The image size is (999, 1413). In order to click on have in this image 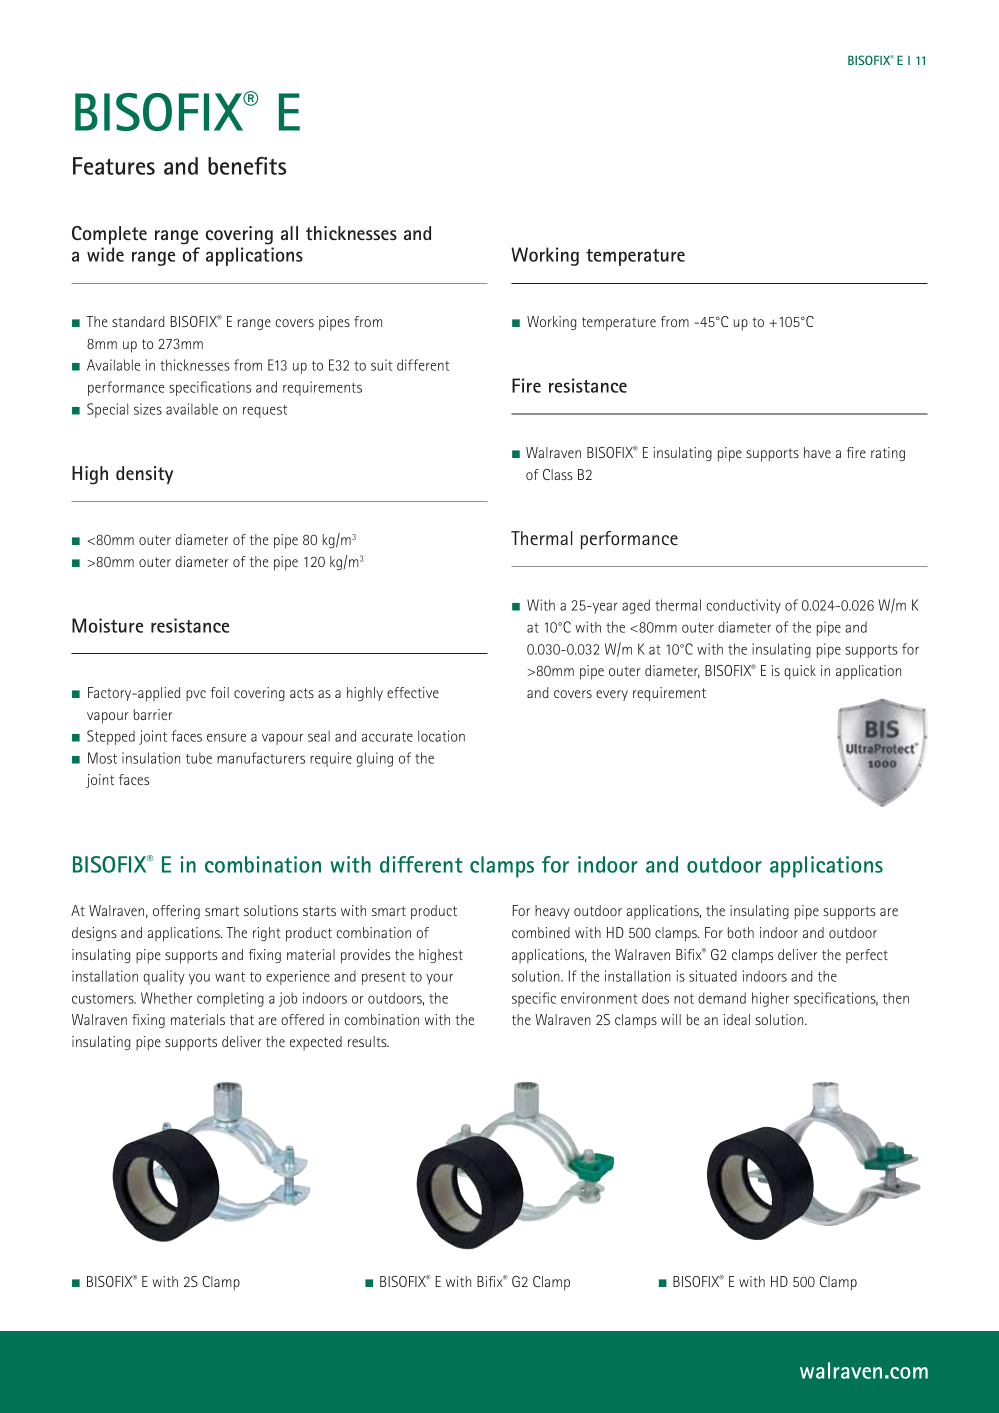, I will do `click(817, 452)`.
